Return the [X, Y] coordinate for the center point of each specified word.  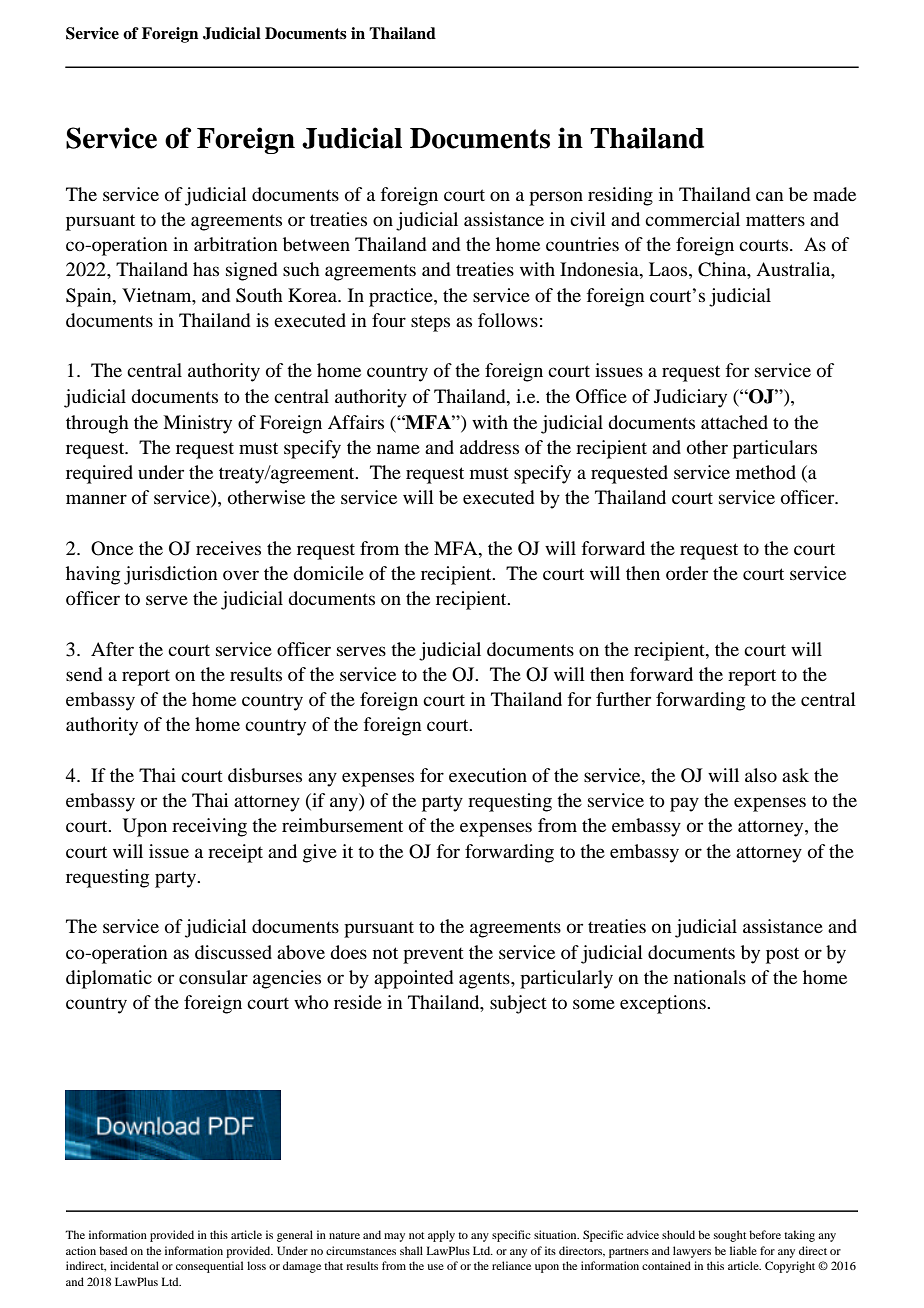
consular [213, 977]
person [556, 198]
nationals [710, 977]
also [761, 775]
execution [488, 775]
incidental [134, 1265]
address [489, 447]
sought [730, 1236]
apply [441, 1236]
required [99, 474]
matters [775, 220]
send [84, 674]
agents [485, 980]
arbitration [236, 244]
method [766, 472]
